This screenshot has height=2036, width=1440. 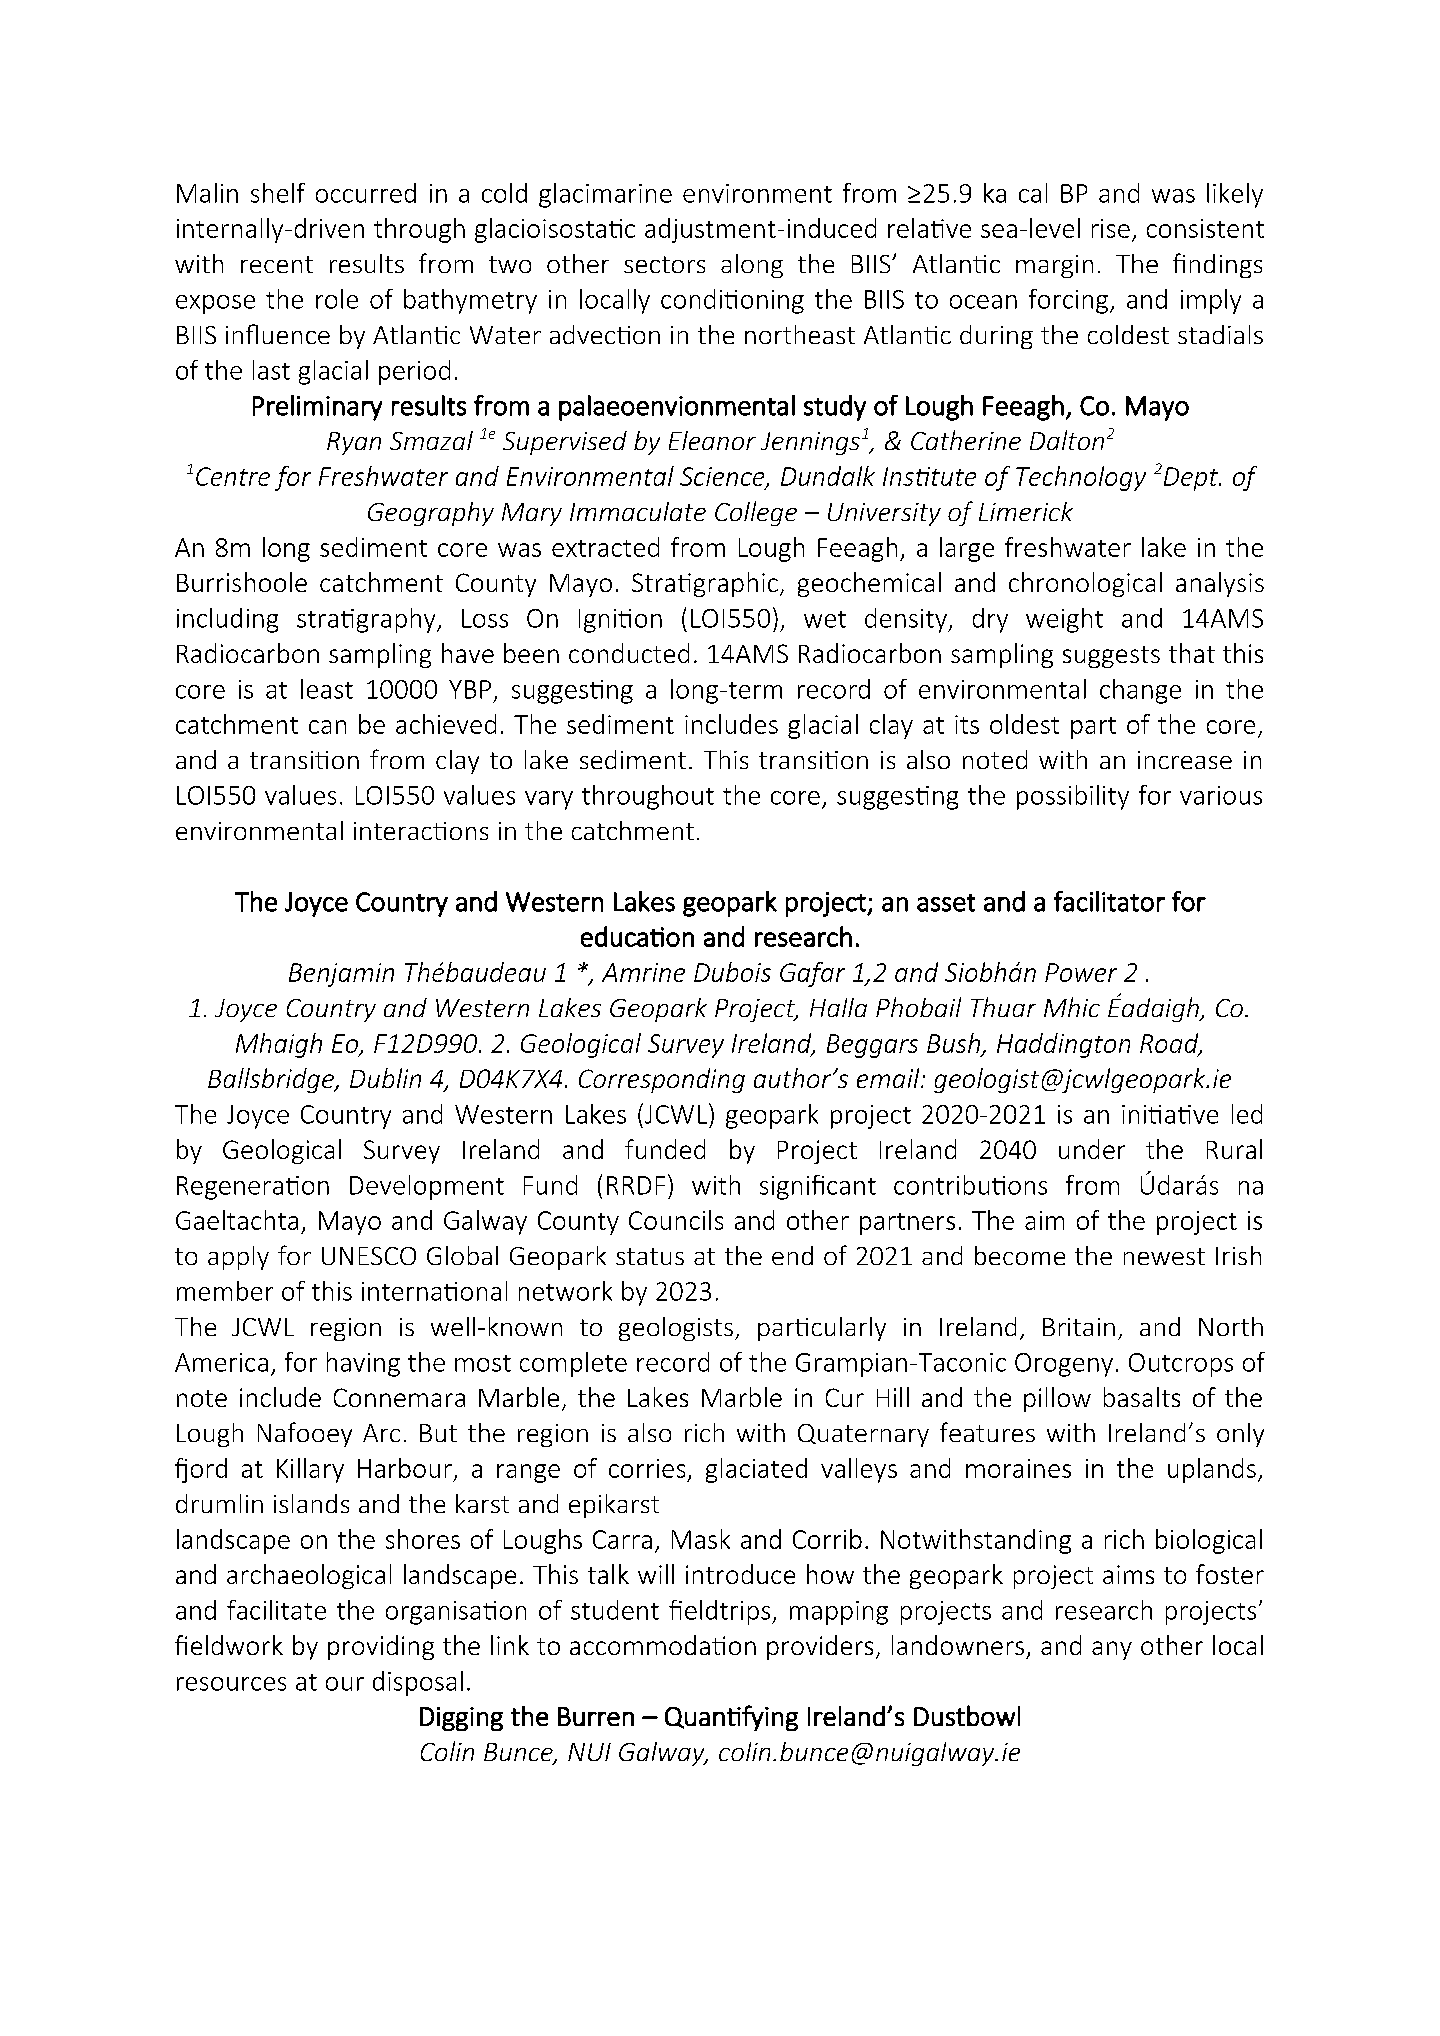 I want to click on sectors, so click(x=664, y=264).
